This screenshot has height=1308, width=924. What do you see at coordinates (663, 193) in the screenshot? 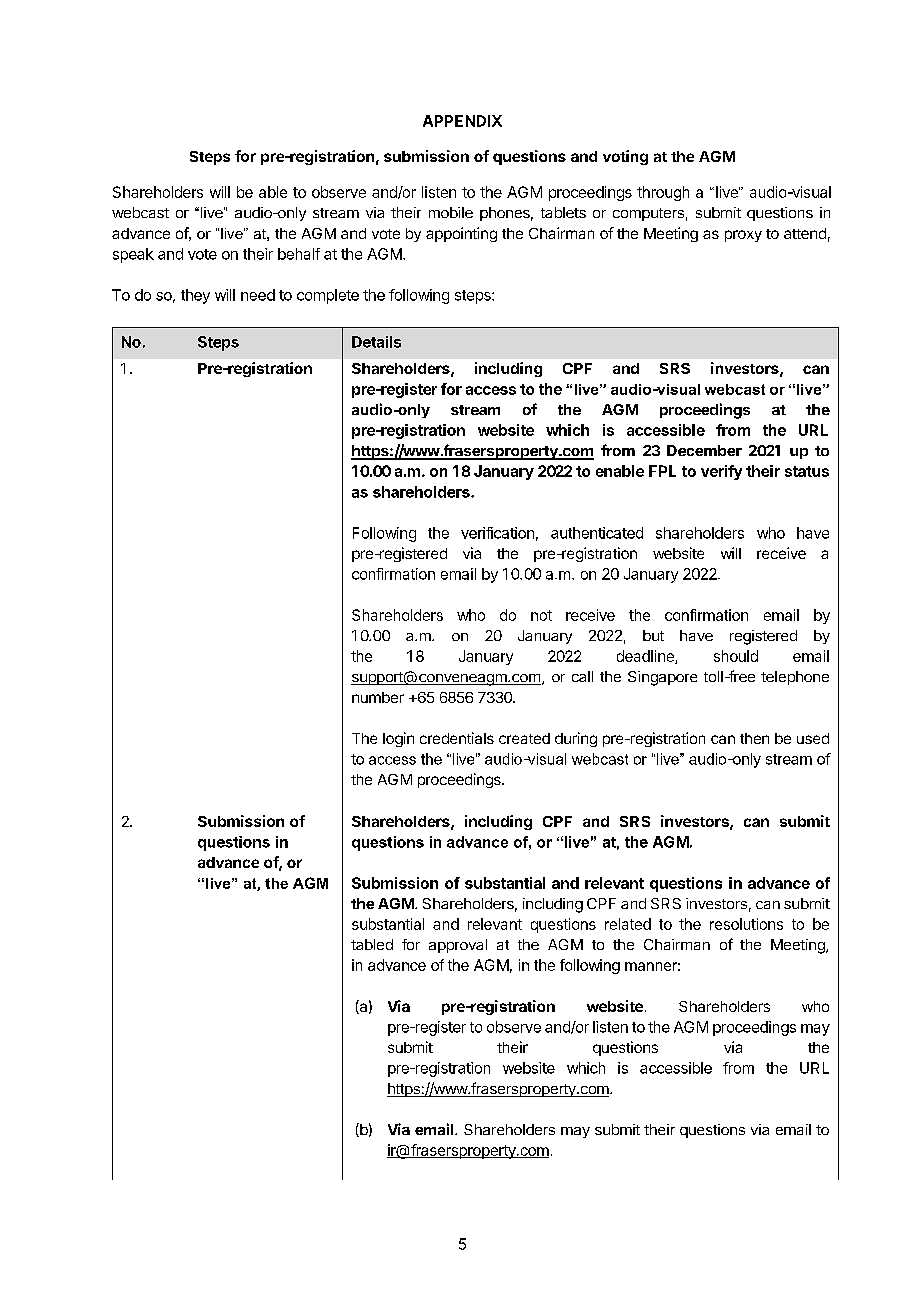
I see `through` at bounding box center [663, 193].
